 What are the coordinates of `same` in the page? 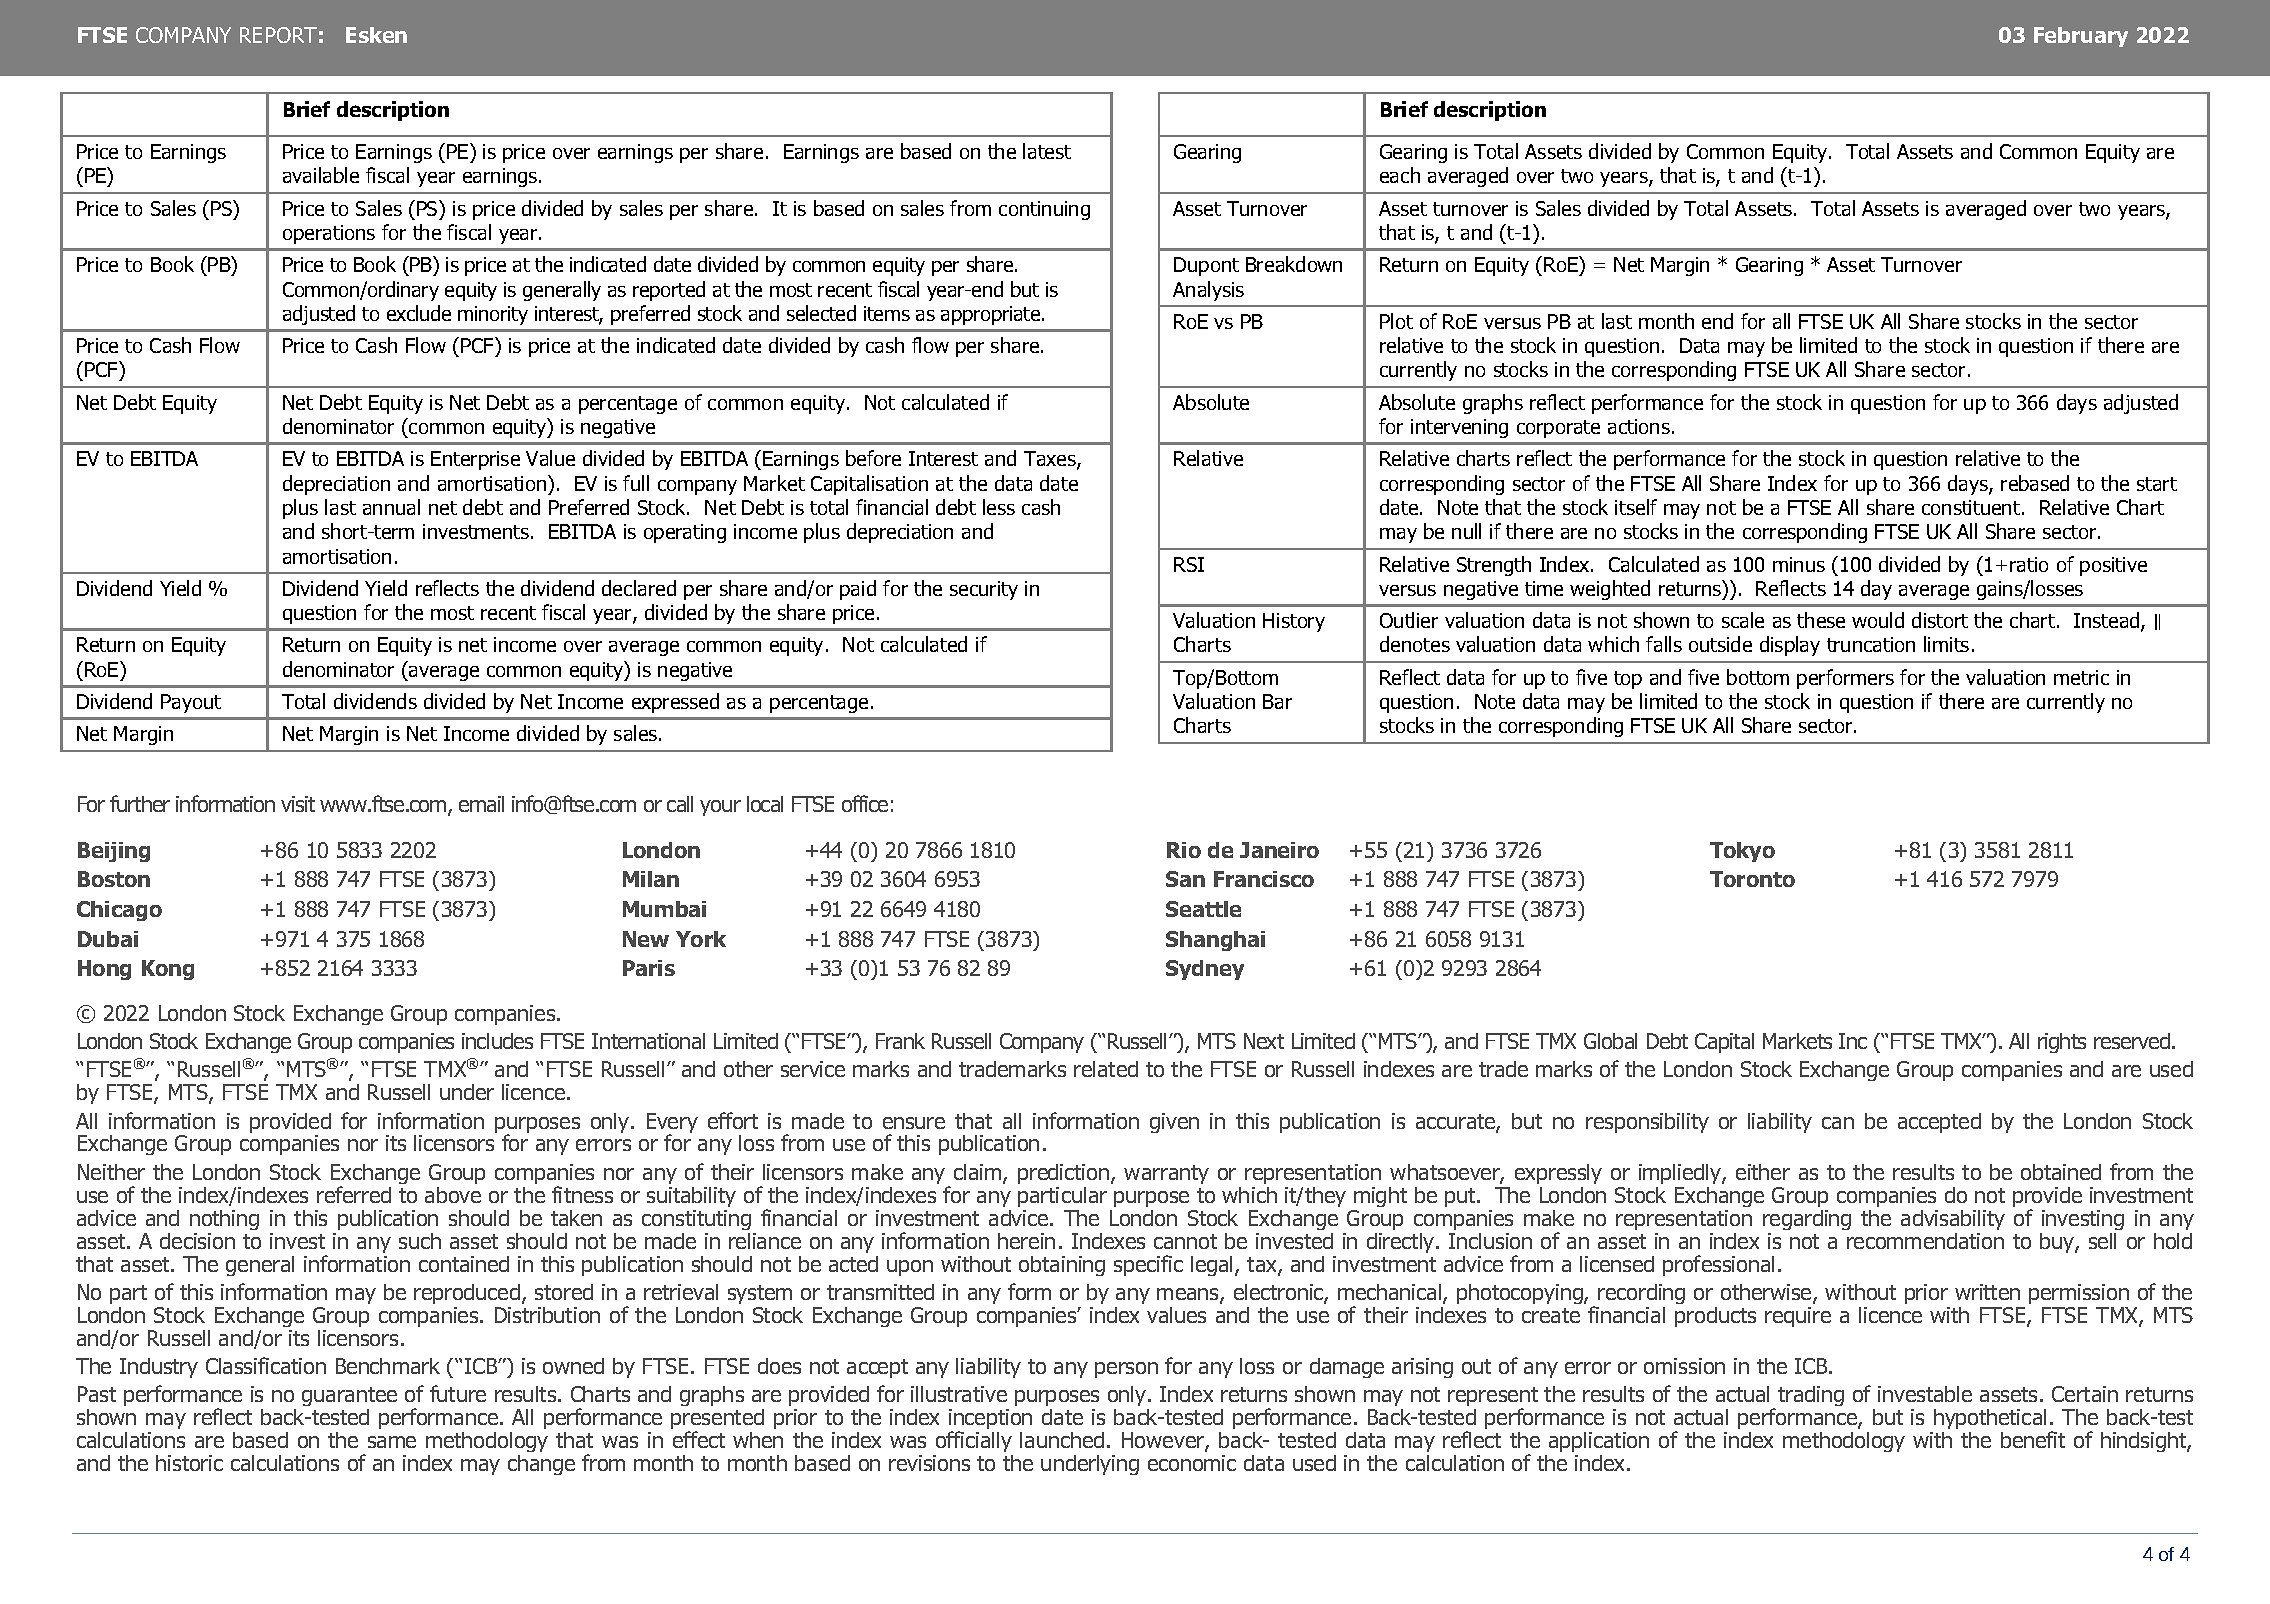 It's located at (392, 1442).
